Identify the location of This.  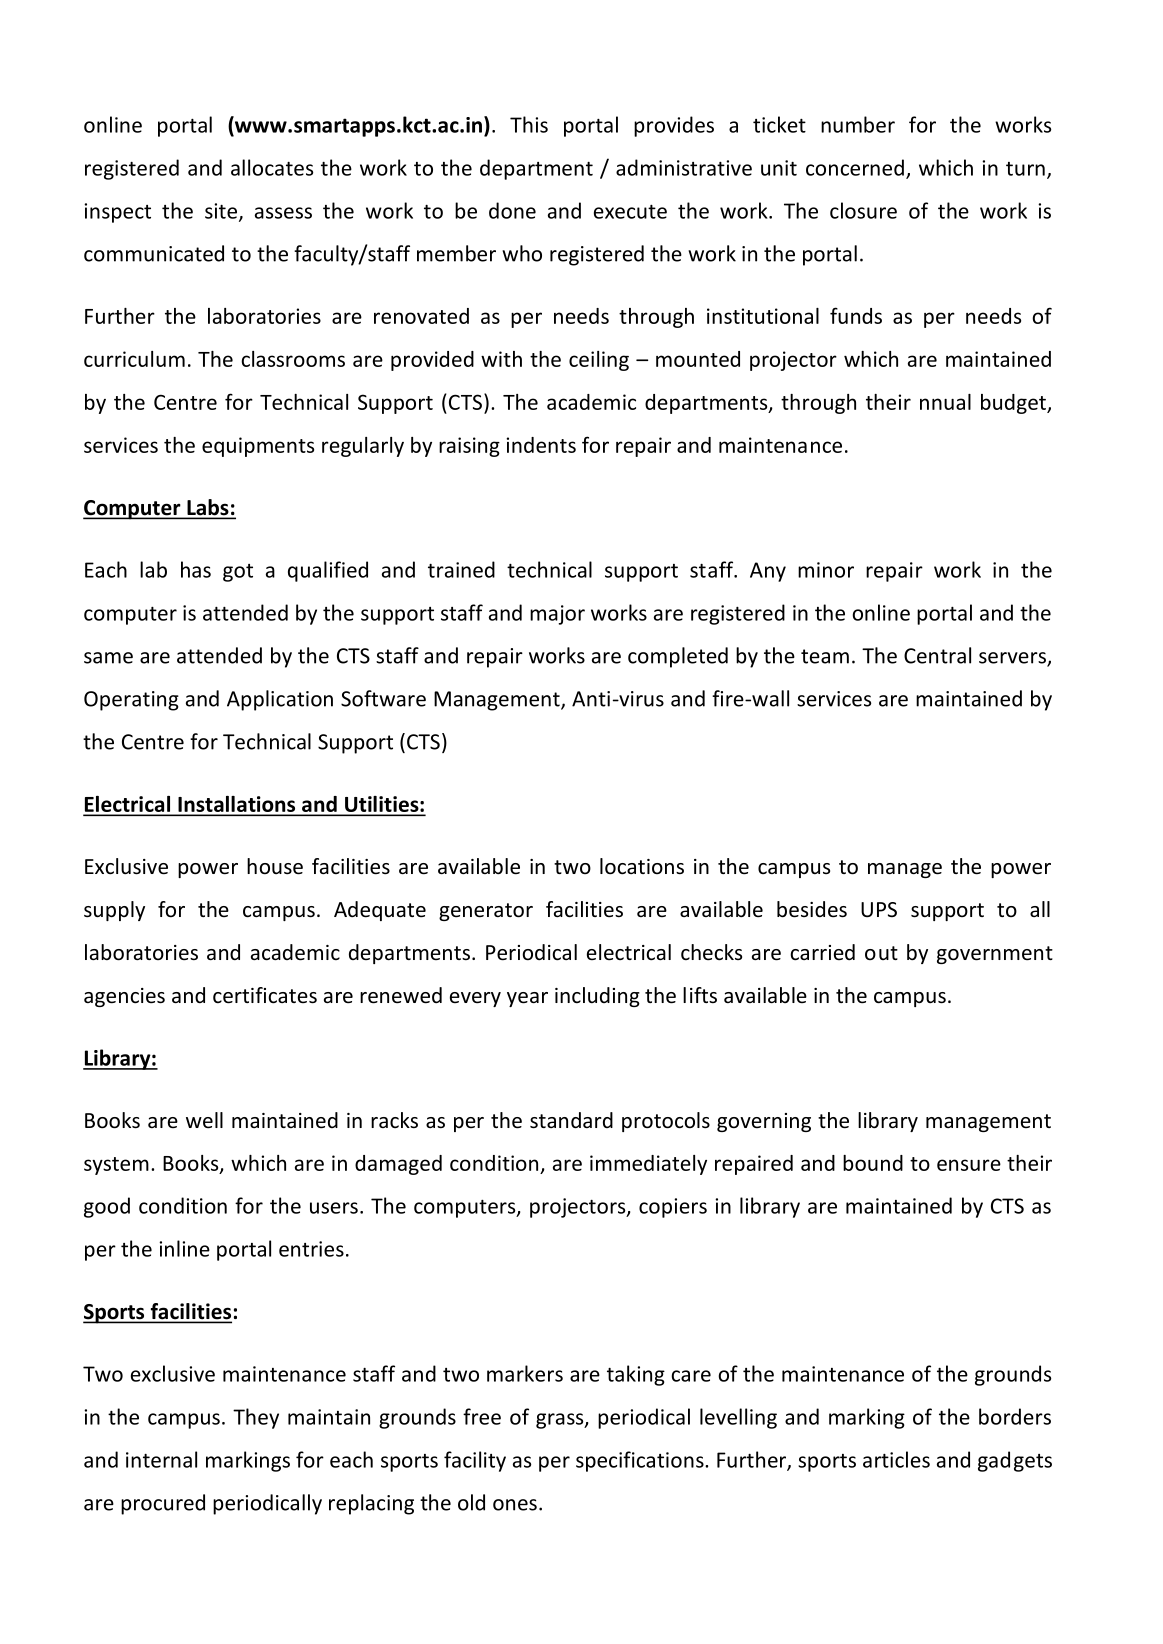
(529, 124).
